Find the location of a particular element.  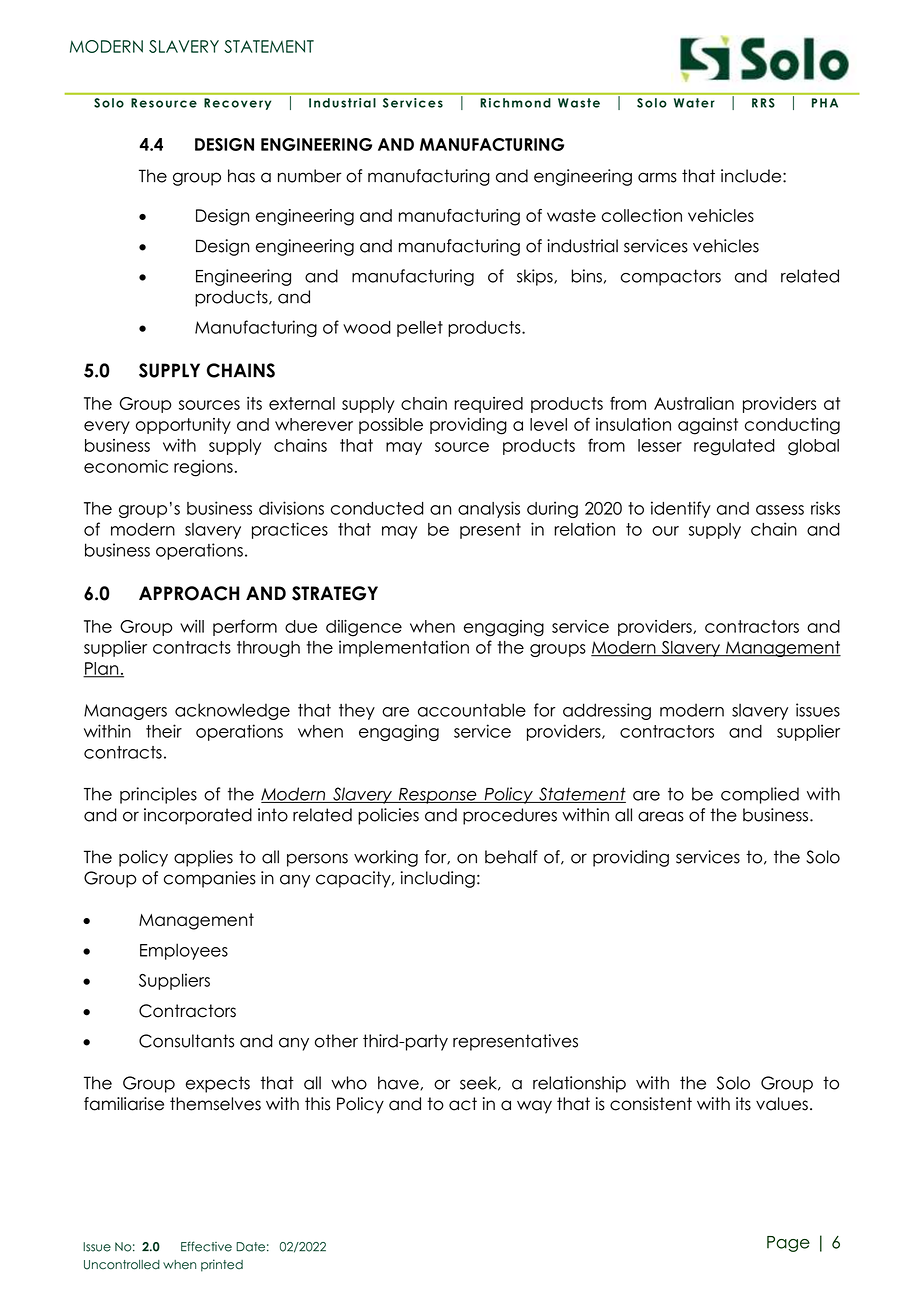

analysis is located at coordinates (489, 509).
